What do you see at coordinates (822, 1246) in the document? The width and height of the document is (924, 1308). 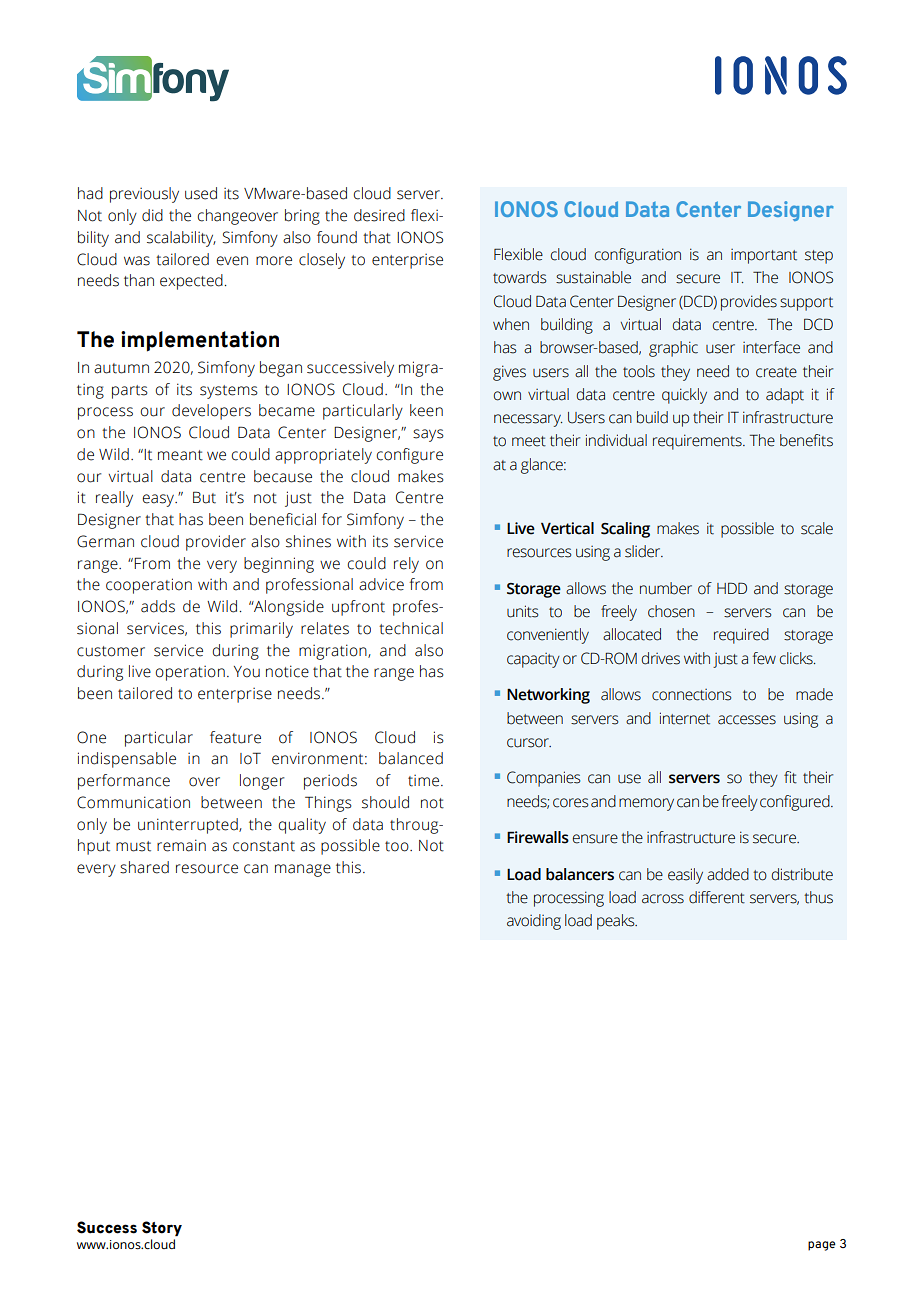 I see `page` at bounding box center [822, 1246].
